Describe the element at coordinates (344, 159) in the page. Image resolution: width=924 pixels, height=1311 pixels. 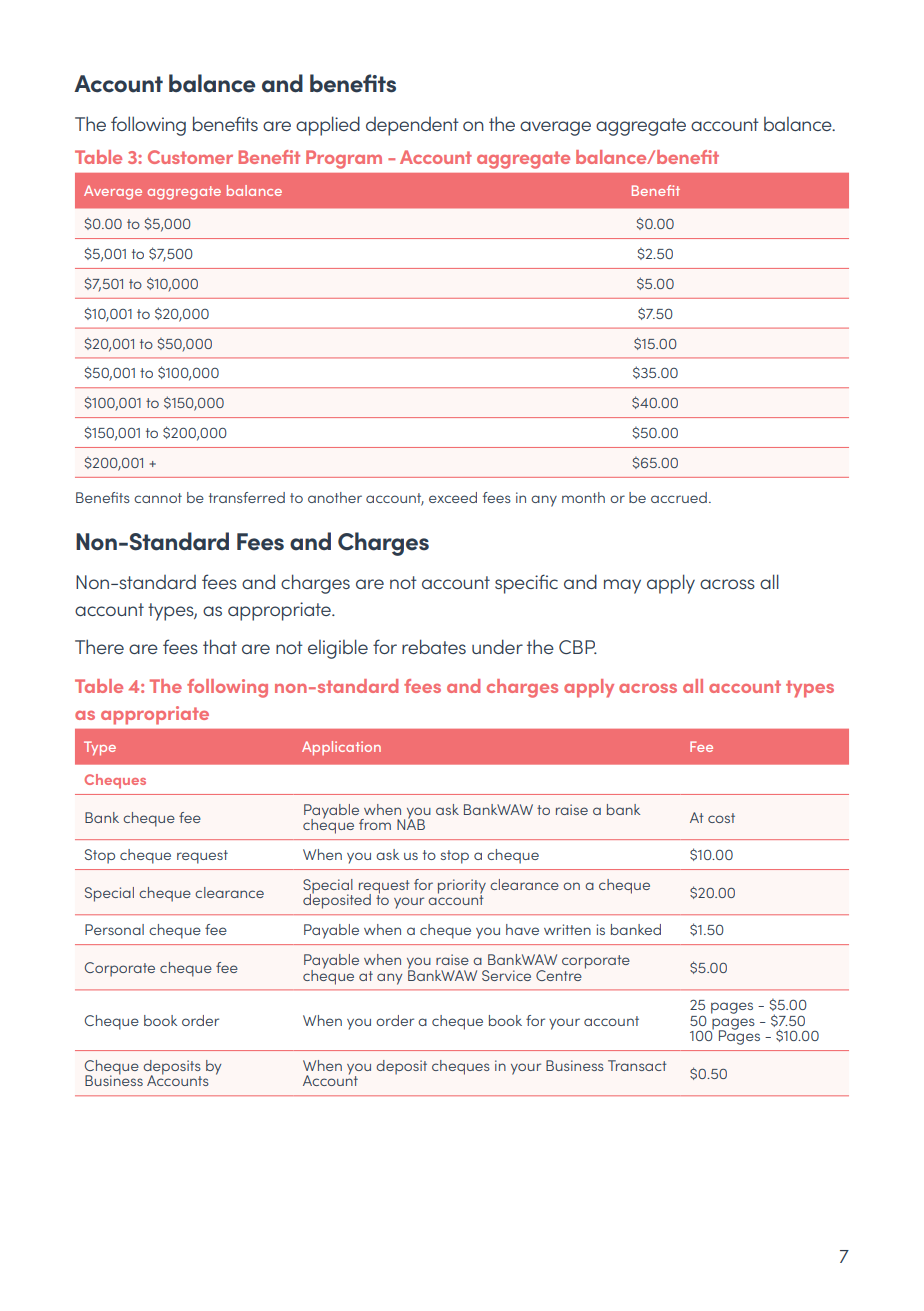
I see `Program` at that location.
